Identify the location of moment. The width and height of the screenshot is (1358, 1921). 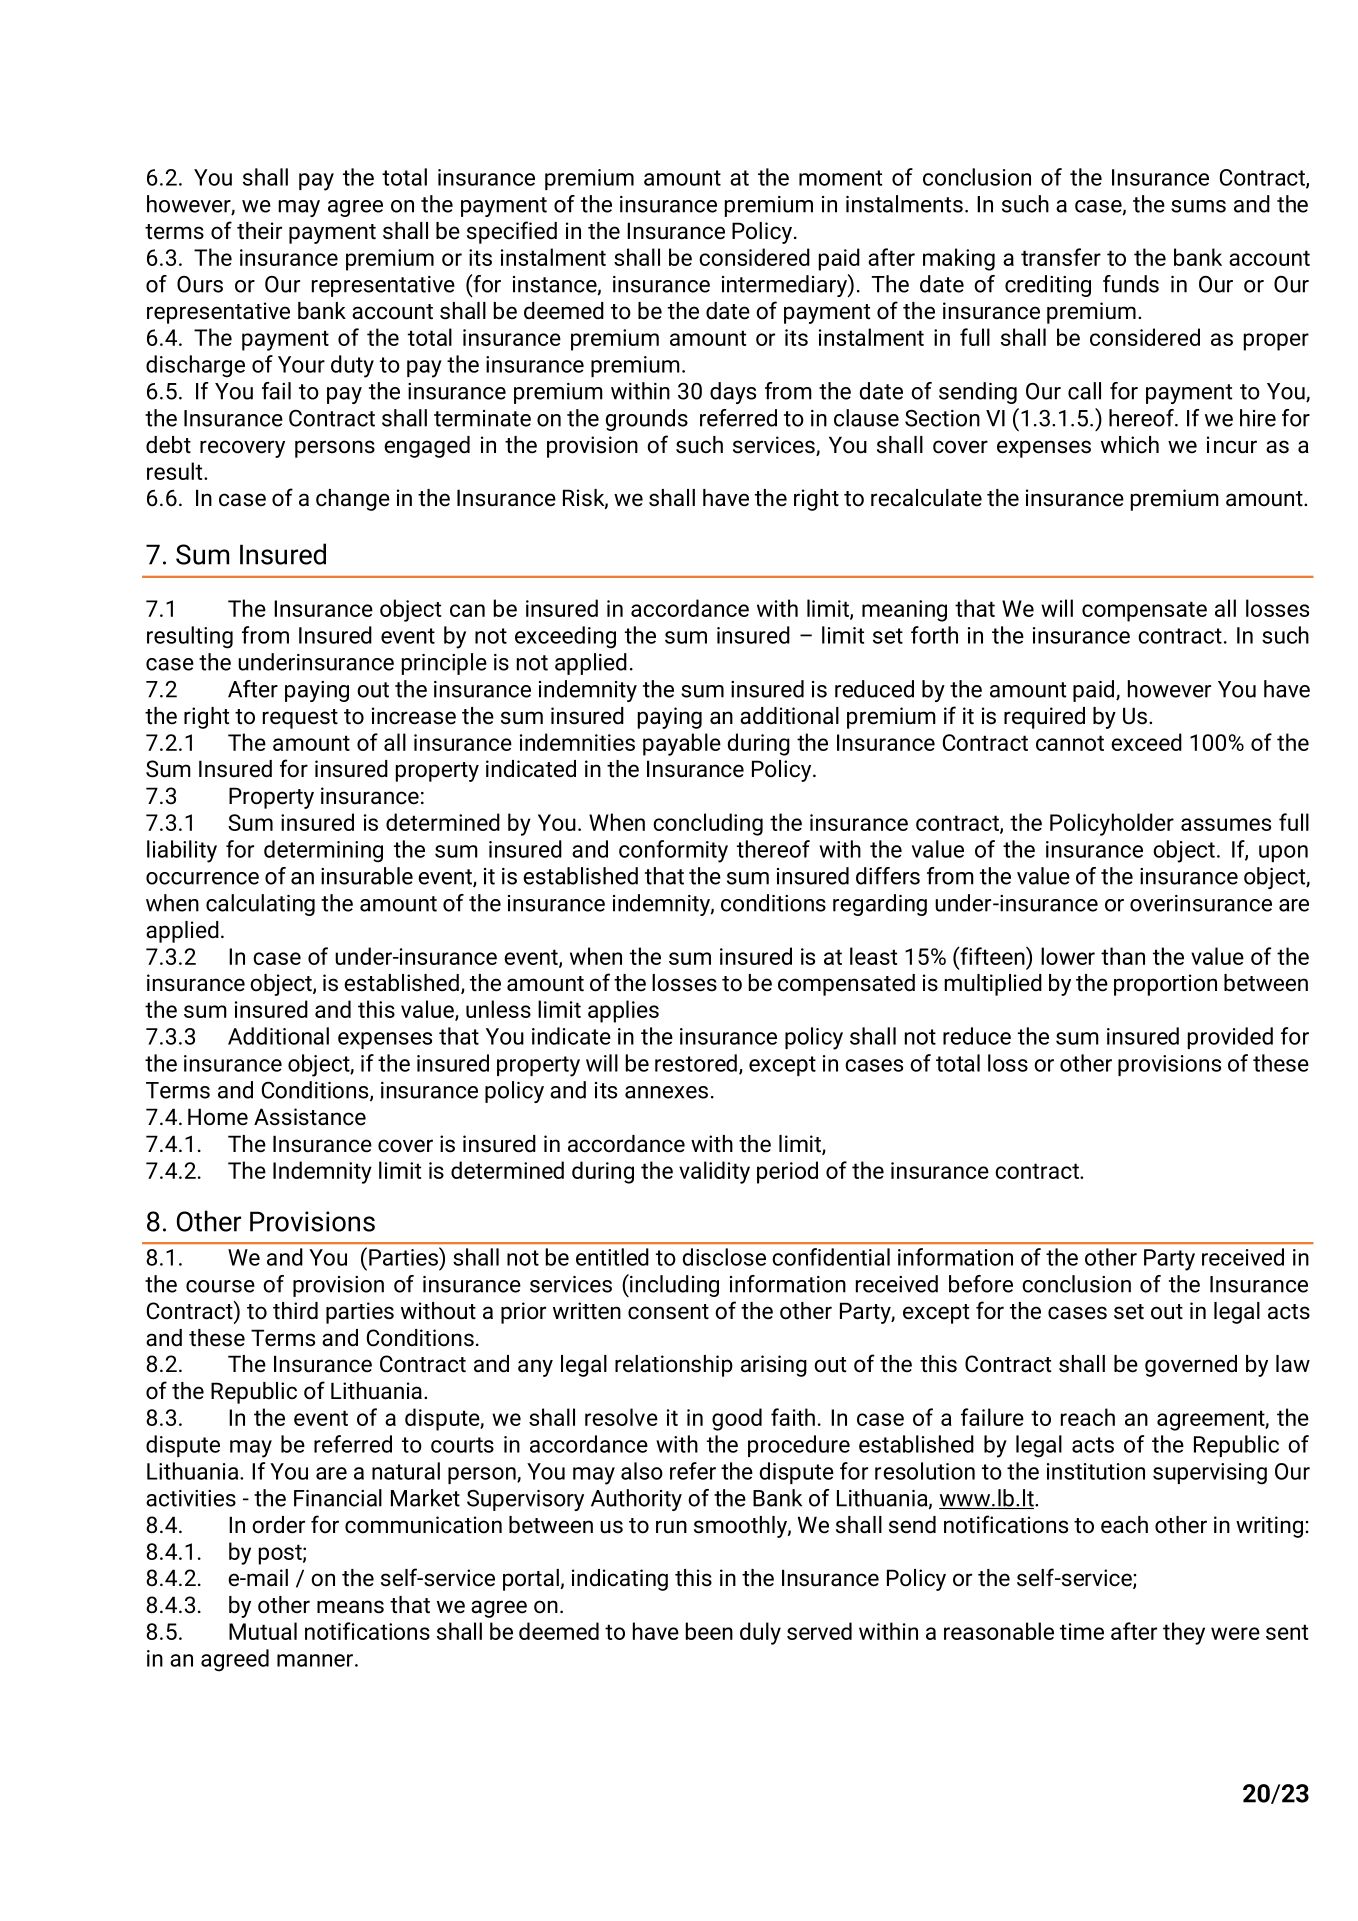
(840, 178).
